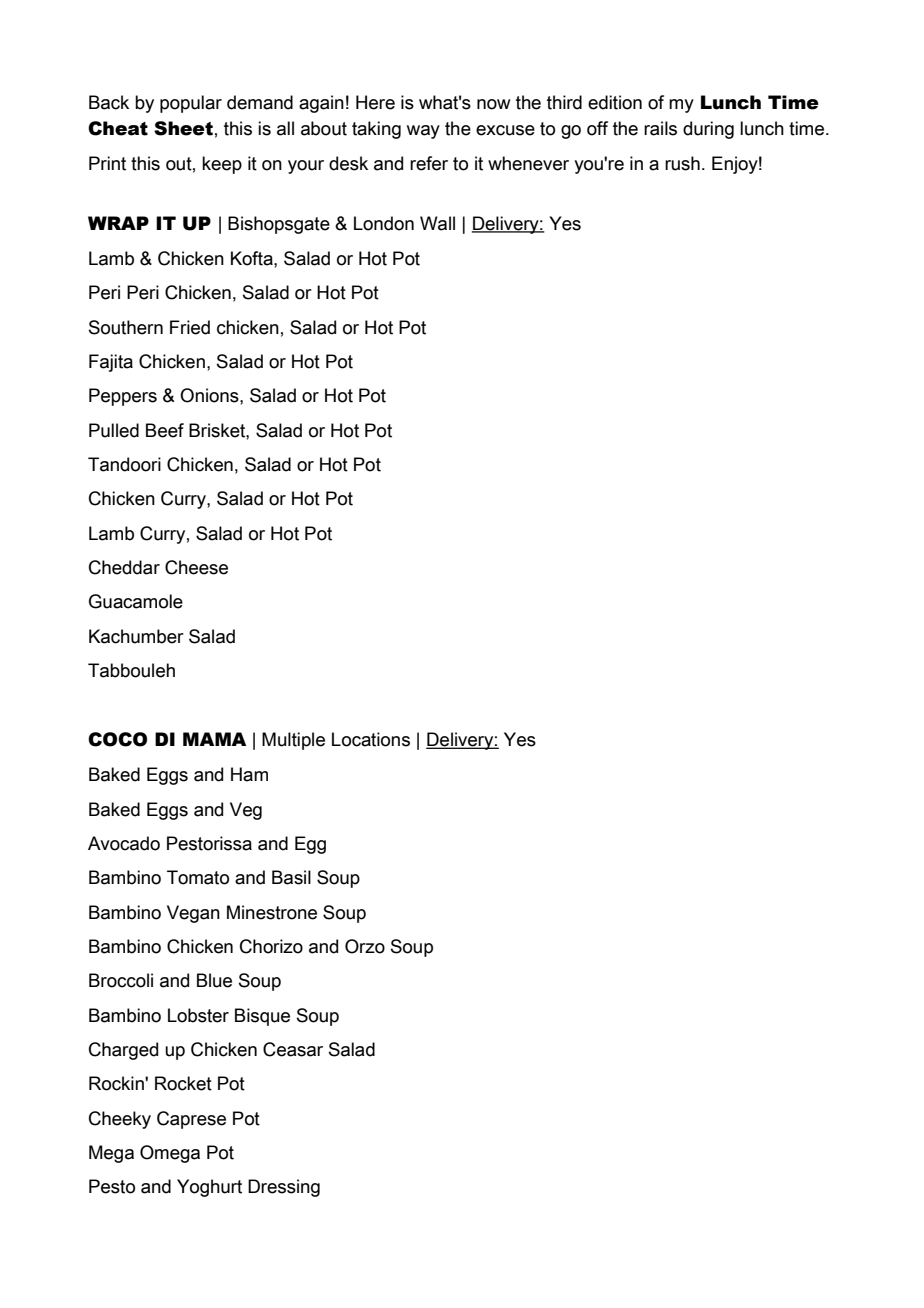 The image size is (924, 1308). Describe the element at coordinates (183, 128) in the document. I see `Sheet` at that location.
